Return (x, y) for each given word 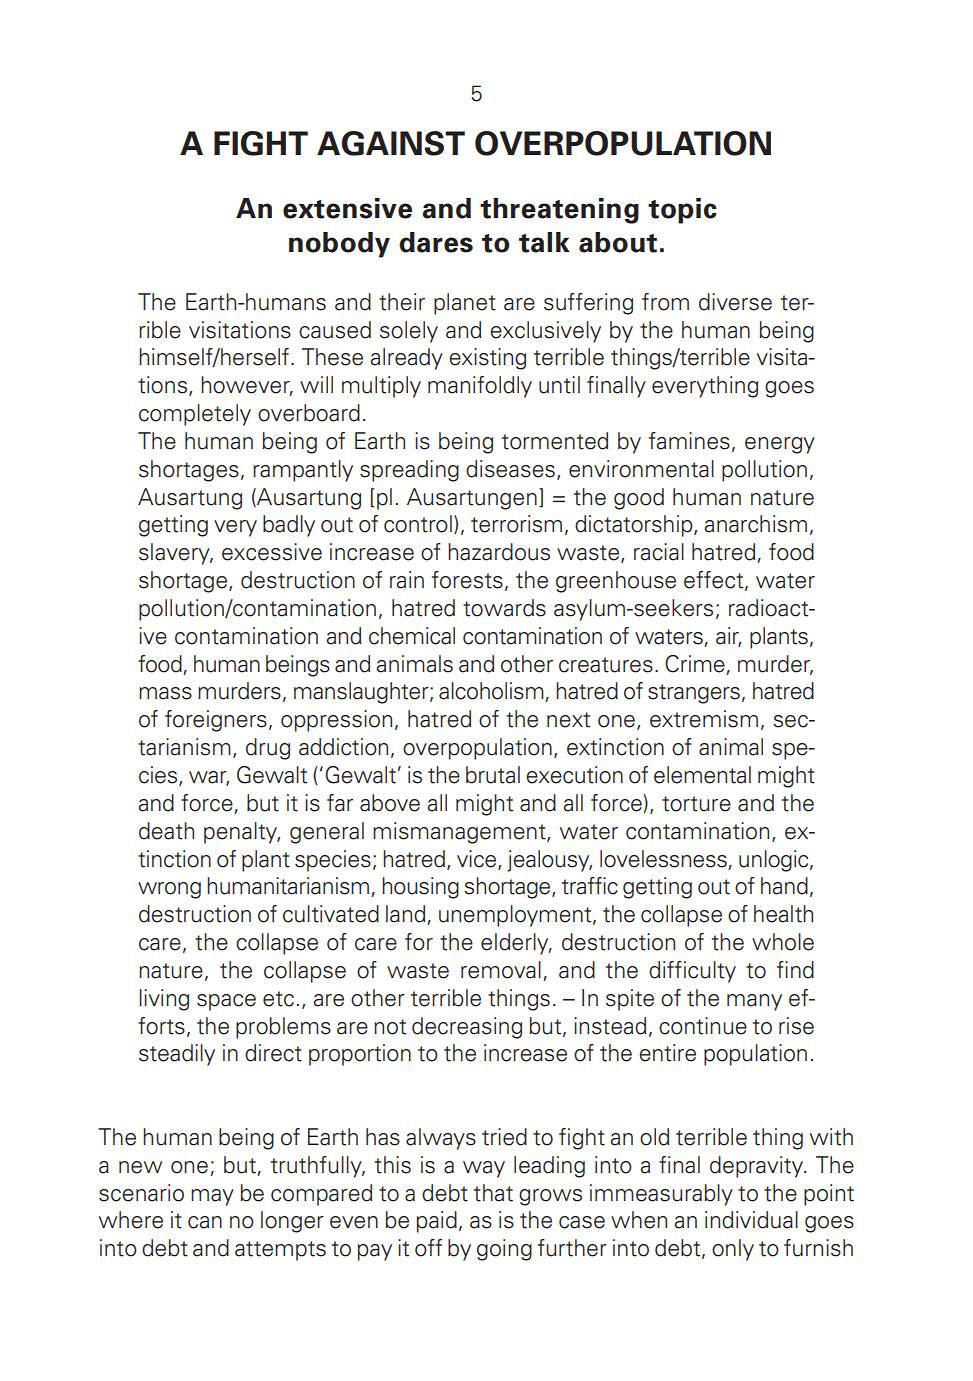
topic (682, 211)
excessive (272, 552)
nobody (339, 245)
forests (467, 580)
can (205, 1222)
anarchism (755, 524)
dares (436, 242)
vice (478, 859)
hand (784, 886)
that (493, 1193)
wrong (169, 890)
